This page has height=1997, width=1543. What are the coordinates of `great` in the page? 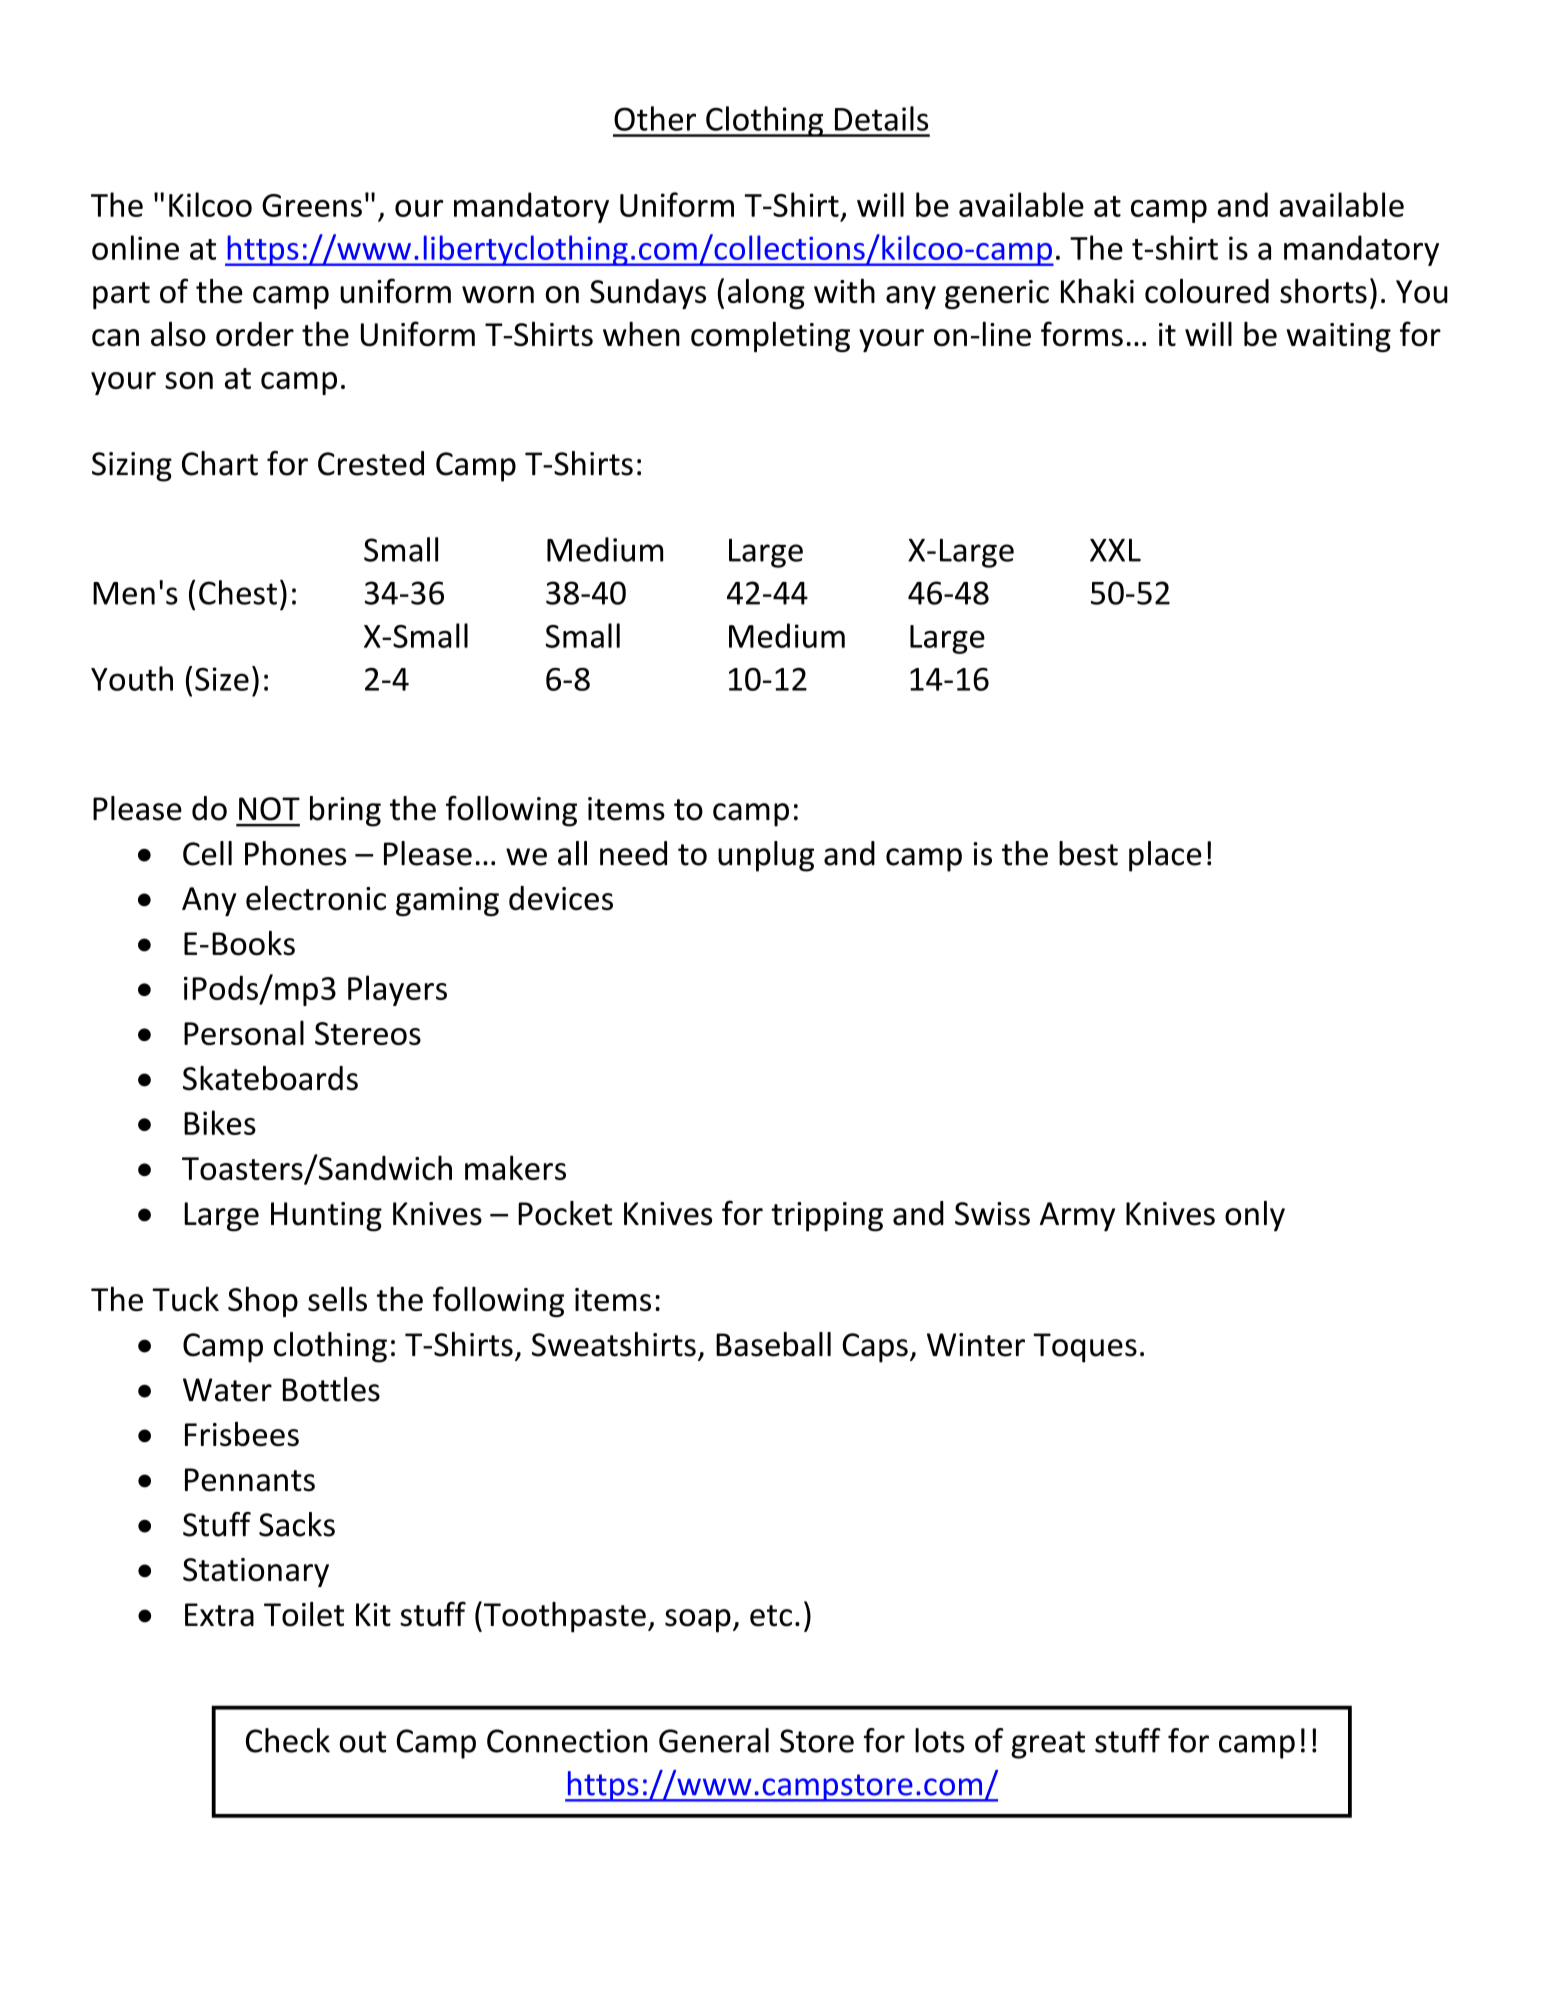 It's located at (1048, 1745).
